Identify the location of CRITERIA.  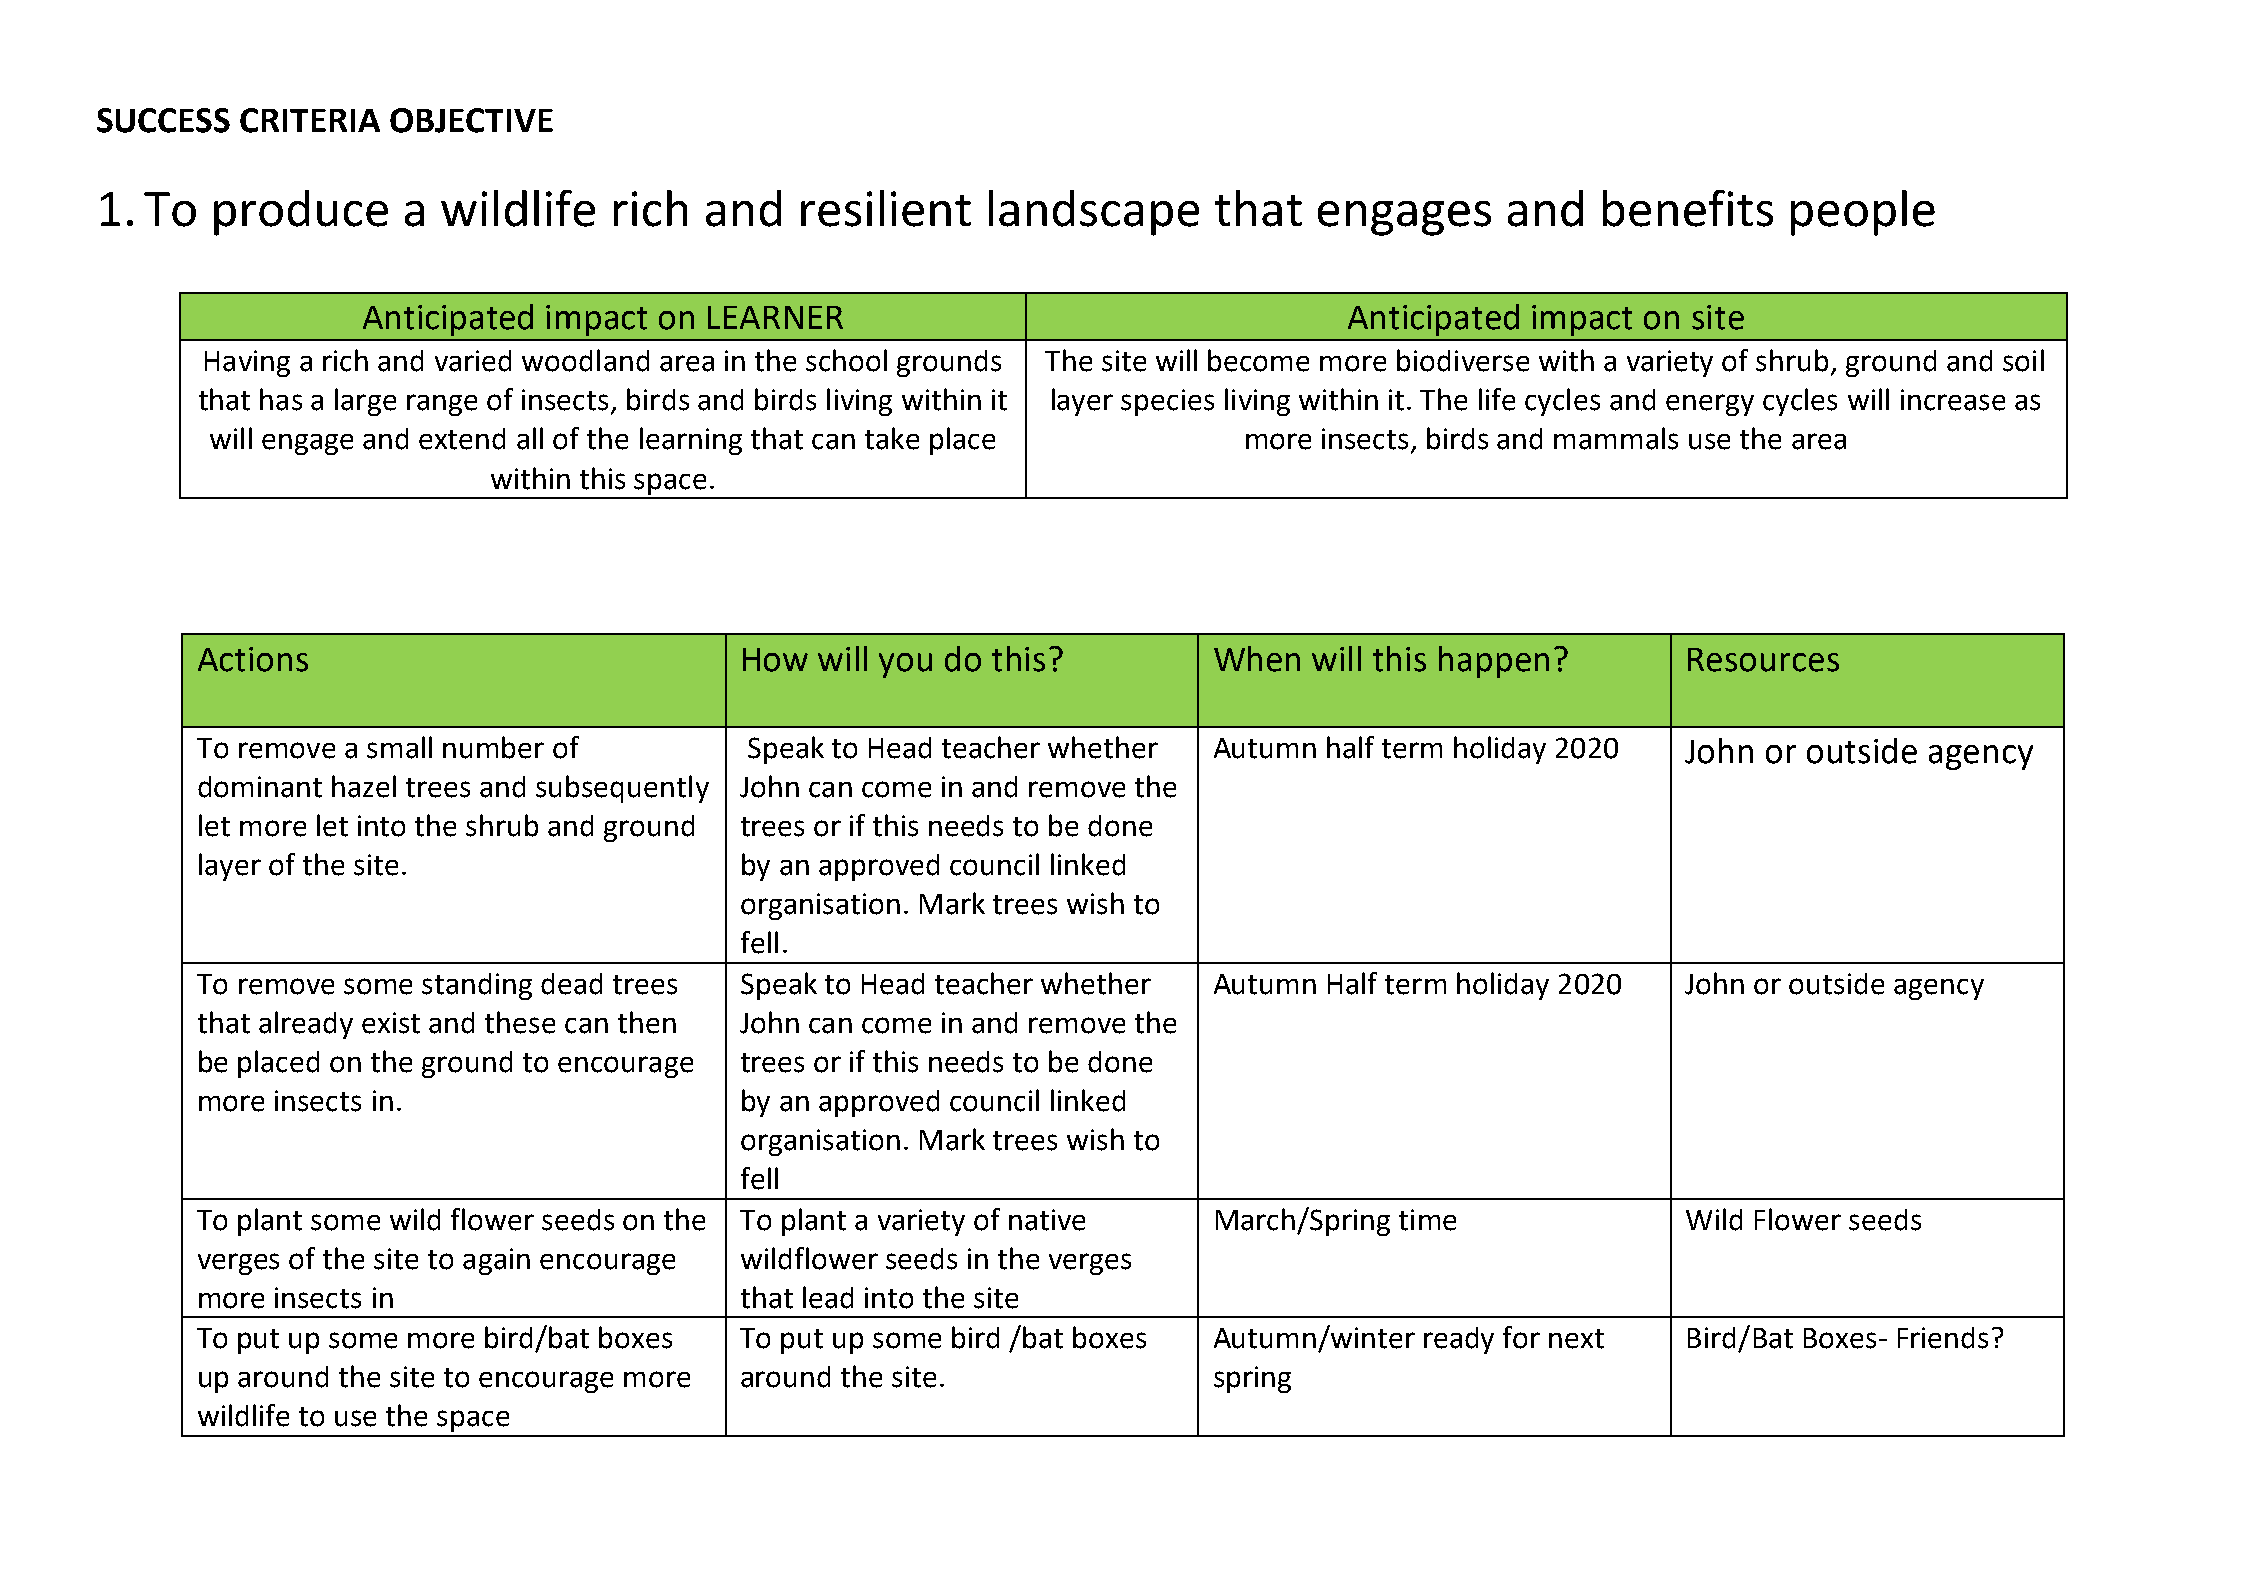
(310, 120).
